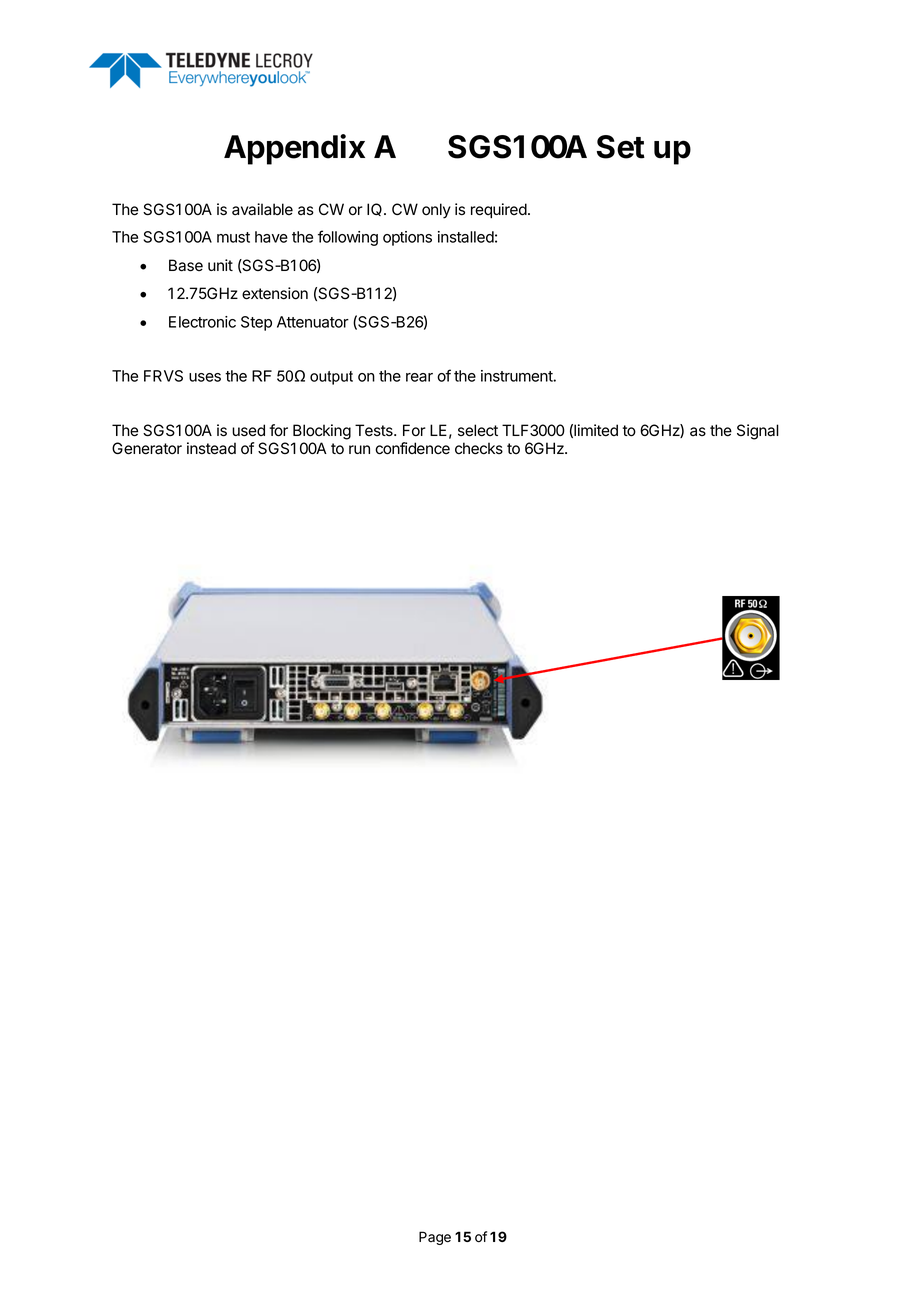 This screenshot has width=924, height=1309. I want to click on checks, so click(479, 448).
